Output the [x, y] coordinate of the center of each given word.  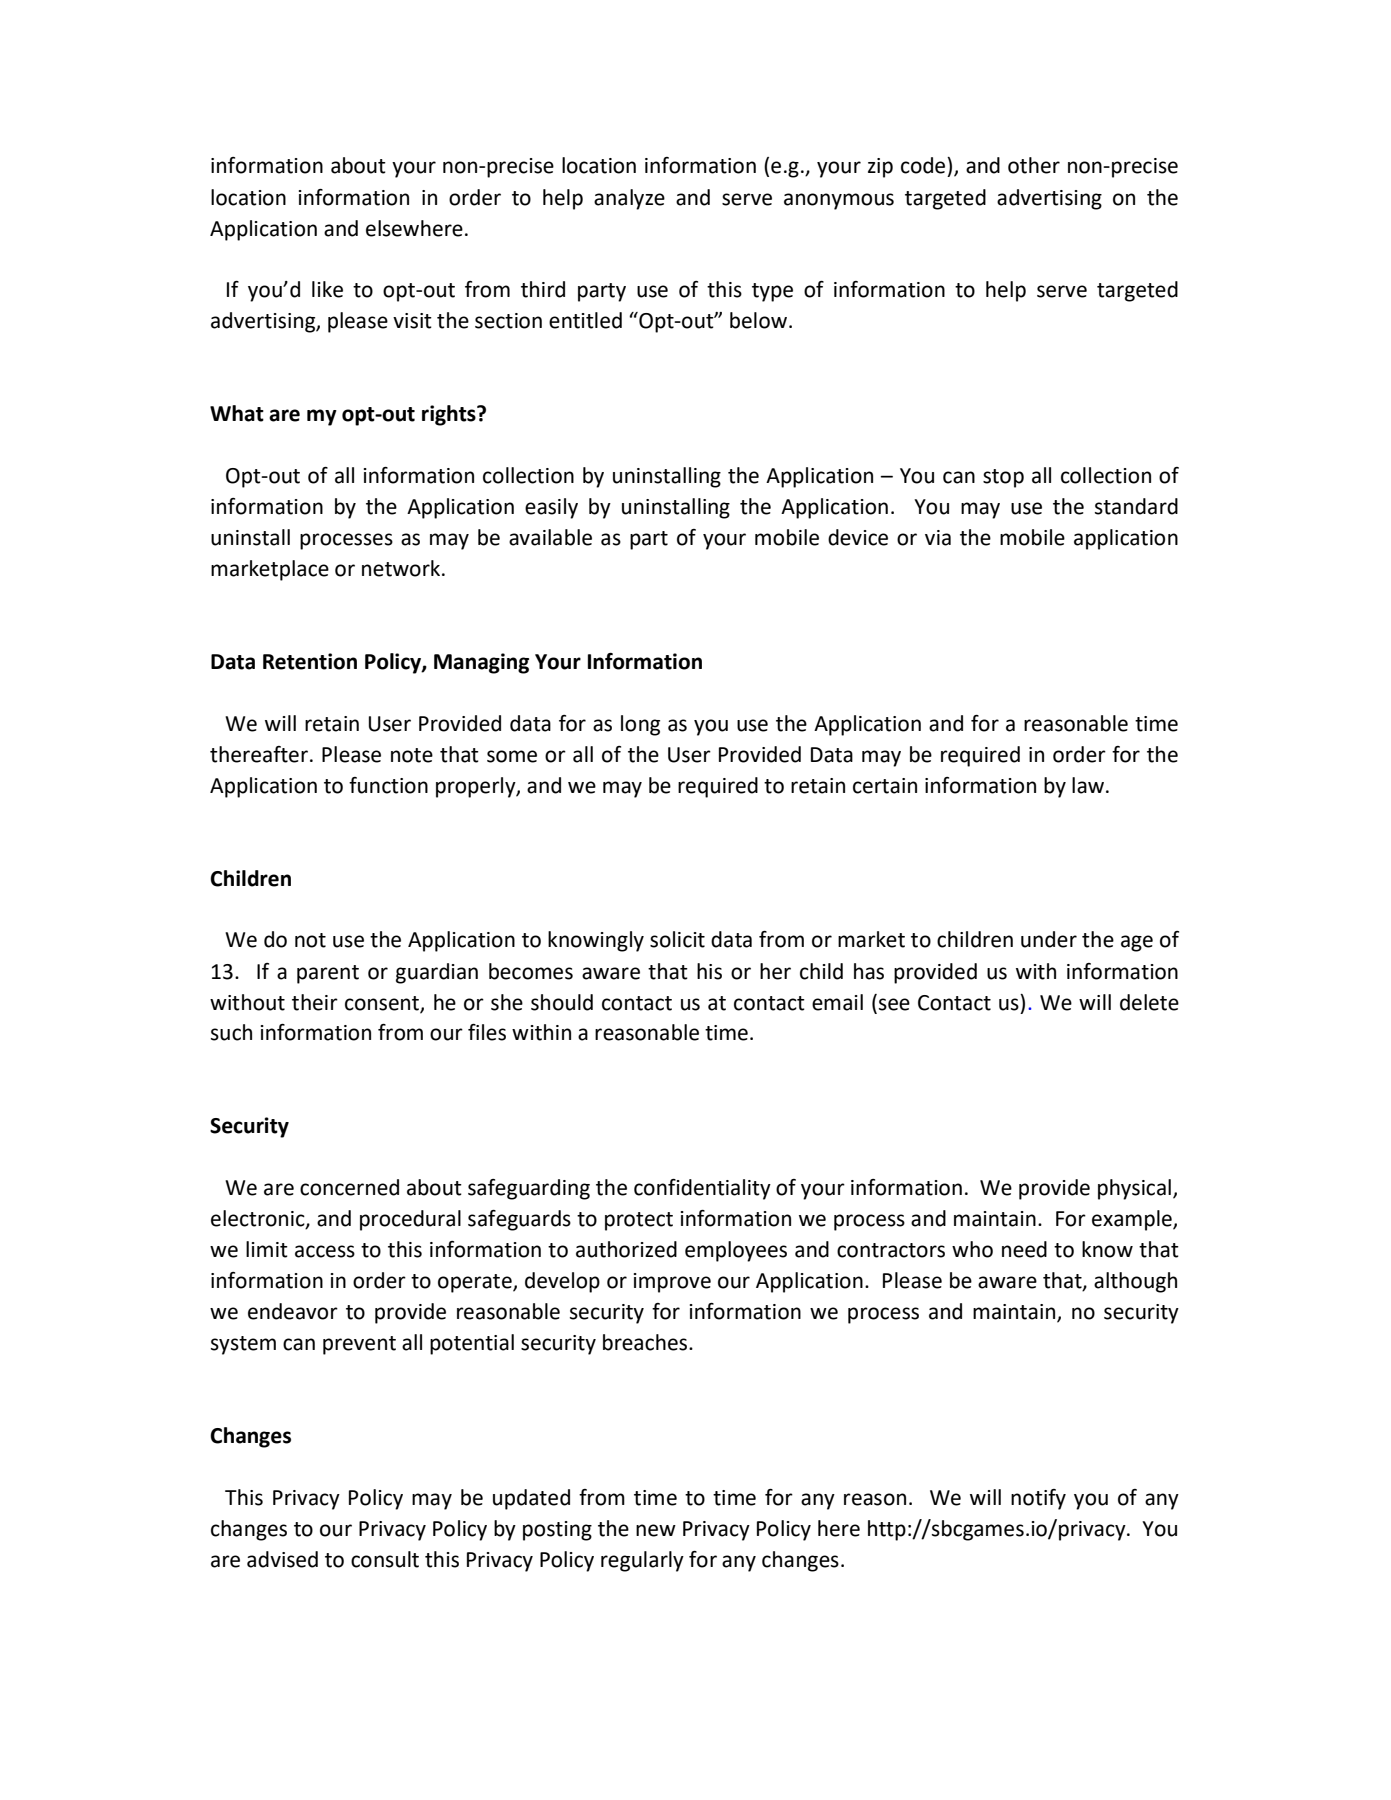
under [1049, 939]
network [401, 568]
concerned [349, 1187]
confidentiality [702, 1189]
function [388, 785]
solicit [677, 939]
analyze [629, 199]
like [327, 289]
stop [1003, 478]
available [550, 537]
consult [385, 1559]
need [1024, 1249]
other [1034, 165]
